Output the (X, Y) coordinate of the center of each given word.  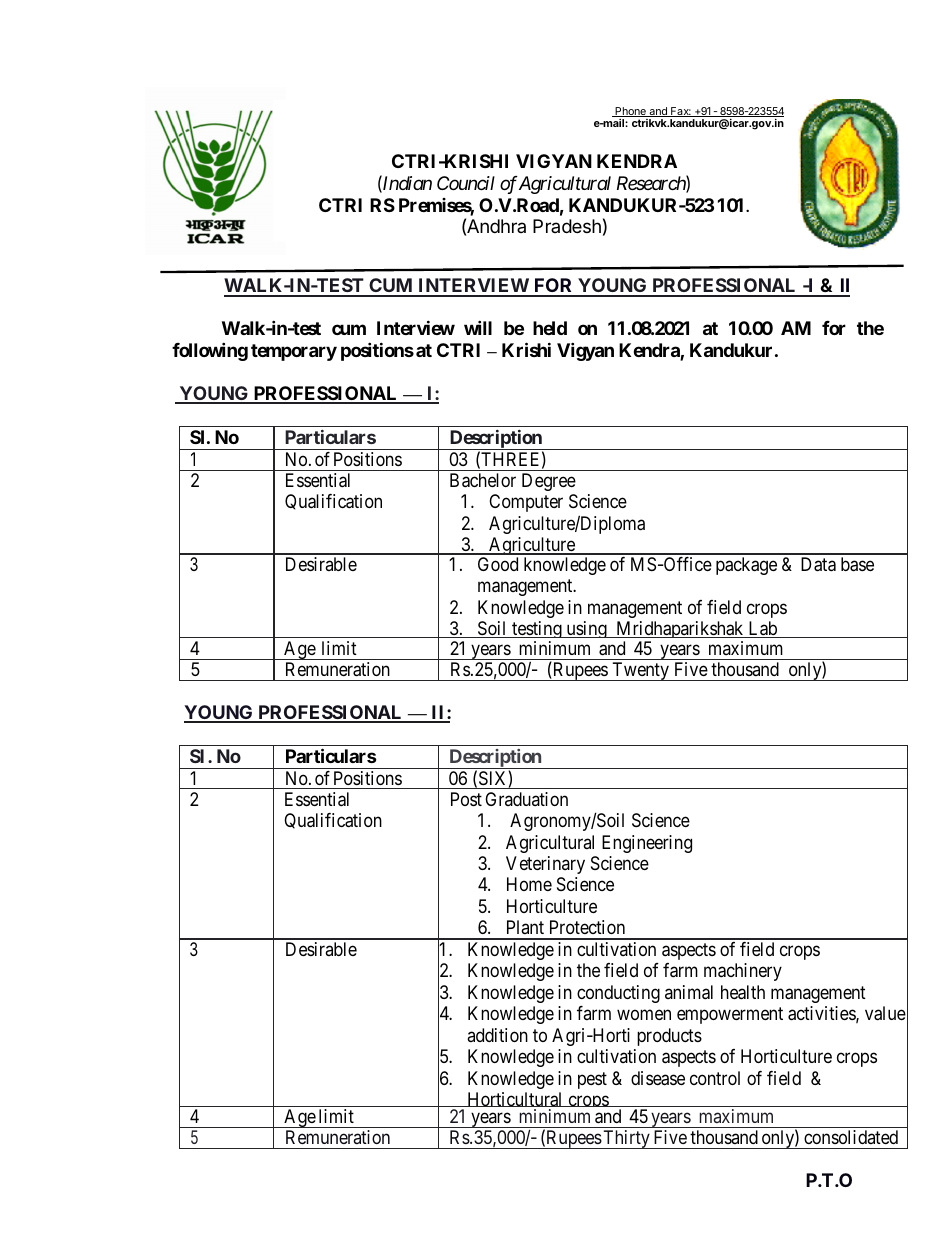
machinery (743, 972)
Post (466, 799)
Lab (762, 629)
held (550, 328)
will (478, 328)
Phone (630, 112)
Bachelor (483, 480)
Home (529, 884)
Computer (526, 503)
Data (818, 564)
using (586, 629)
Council (466, 183)
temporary (294, 352)
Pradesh (567, 226)
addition (497, 1035)
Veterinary (545, 865)
